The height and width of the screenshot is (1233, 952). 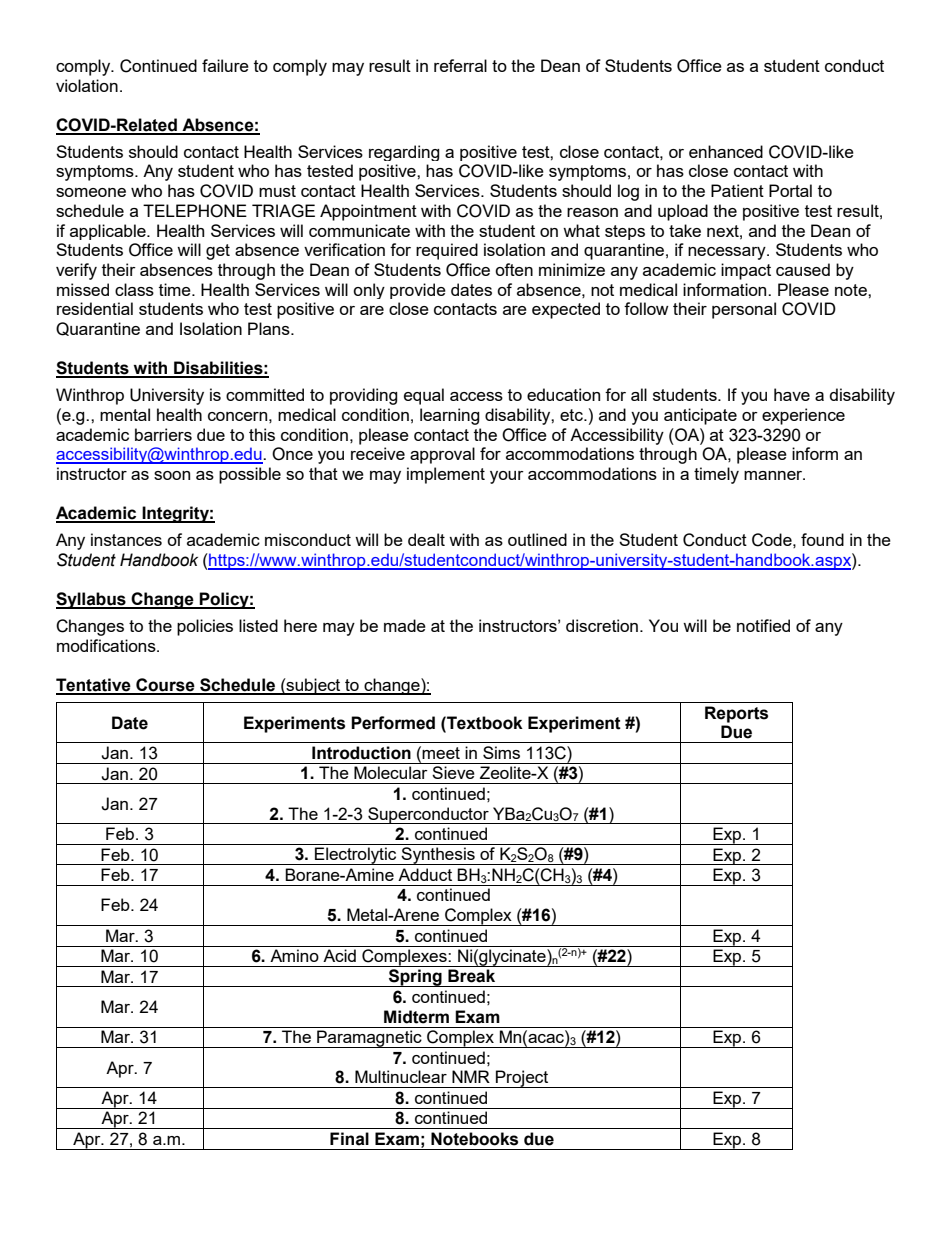 What do you see at coordinates (763, 625) in the screenshot?
I see `notified` at bounding box center [763, 625].
